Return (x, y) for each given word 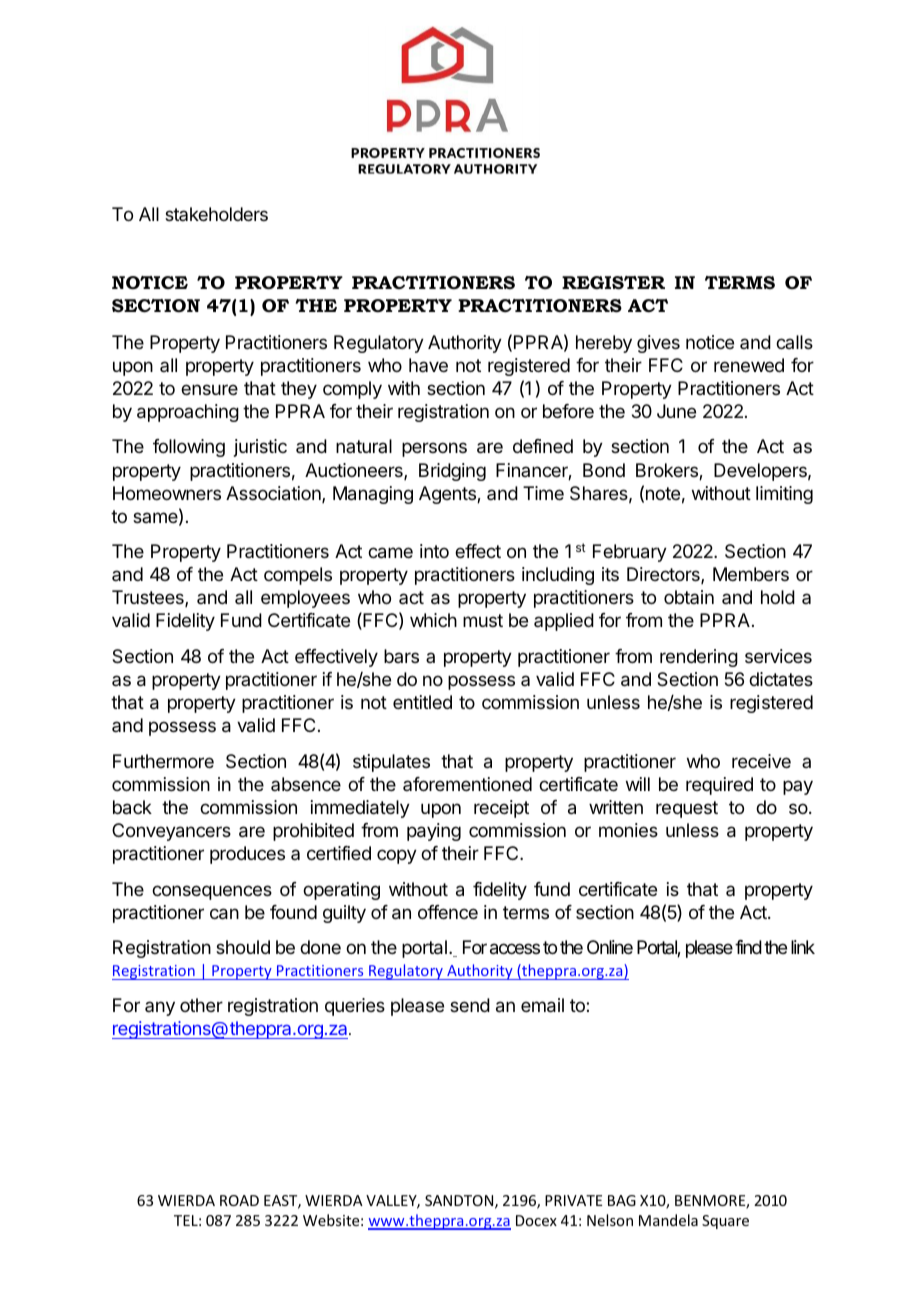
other (201, 1005)
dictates (781, 679)
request (687, 809)
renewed (749, 365)
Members (751, 574)
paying (434, 832)
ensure (209, 389)
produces (247, 855)
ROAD (239, 1200)
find (748, 947)
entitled (422, 702)
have (428, 365)
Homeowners (167, 493)
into (434, 551)
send (470, 1005)
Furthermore (163, 761)
